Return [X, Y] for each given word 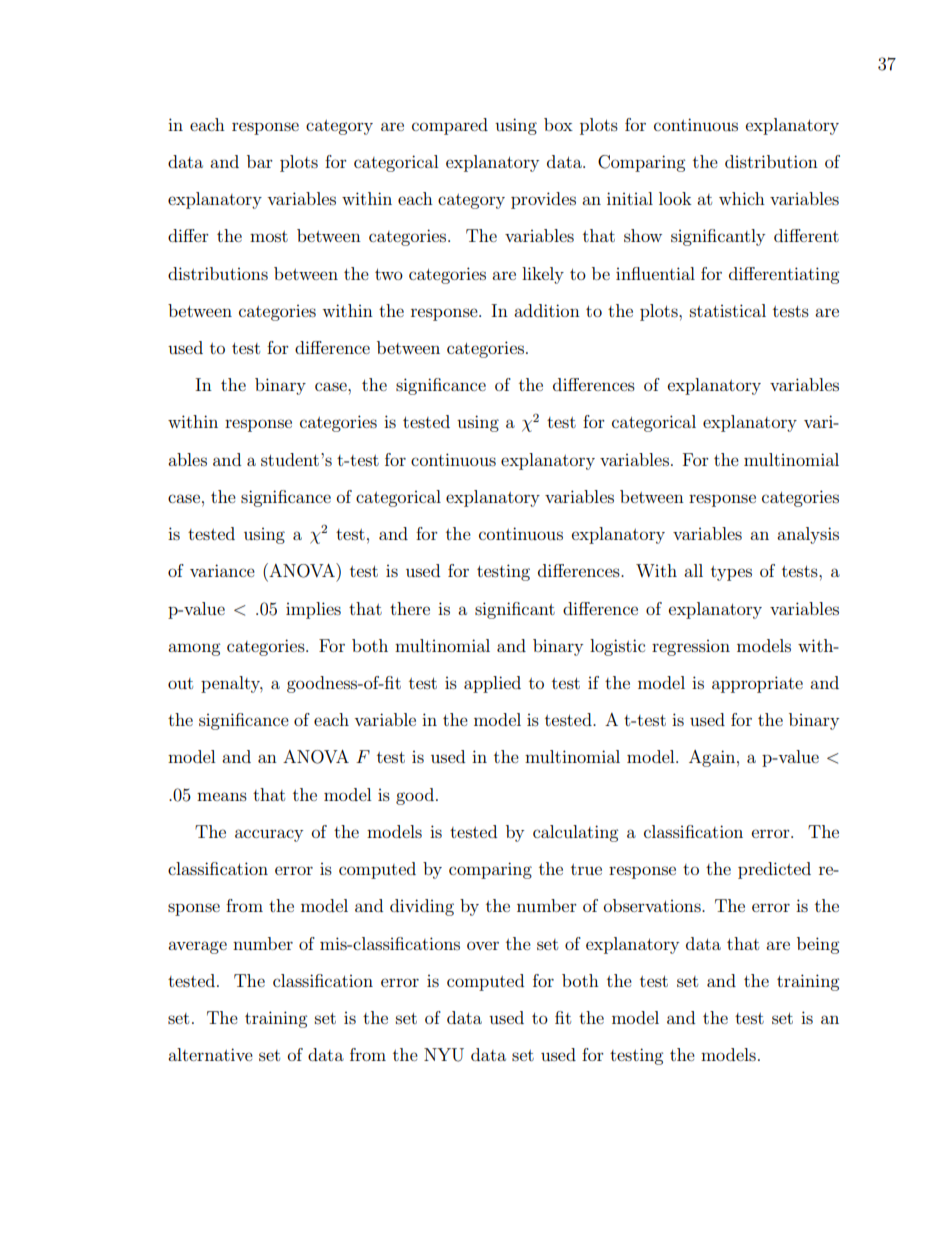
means [222, 796]
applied [492, 684]
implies [313, 610]
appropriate [757, 684]
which [742, 198]
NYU [444, 1055]
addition [547, 310]
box [558, 124]
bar [260, 161]
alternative [210, 1054]
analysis [808, 535]
